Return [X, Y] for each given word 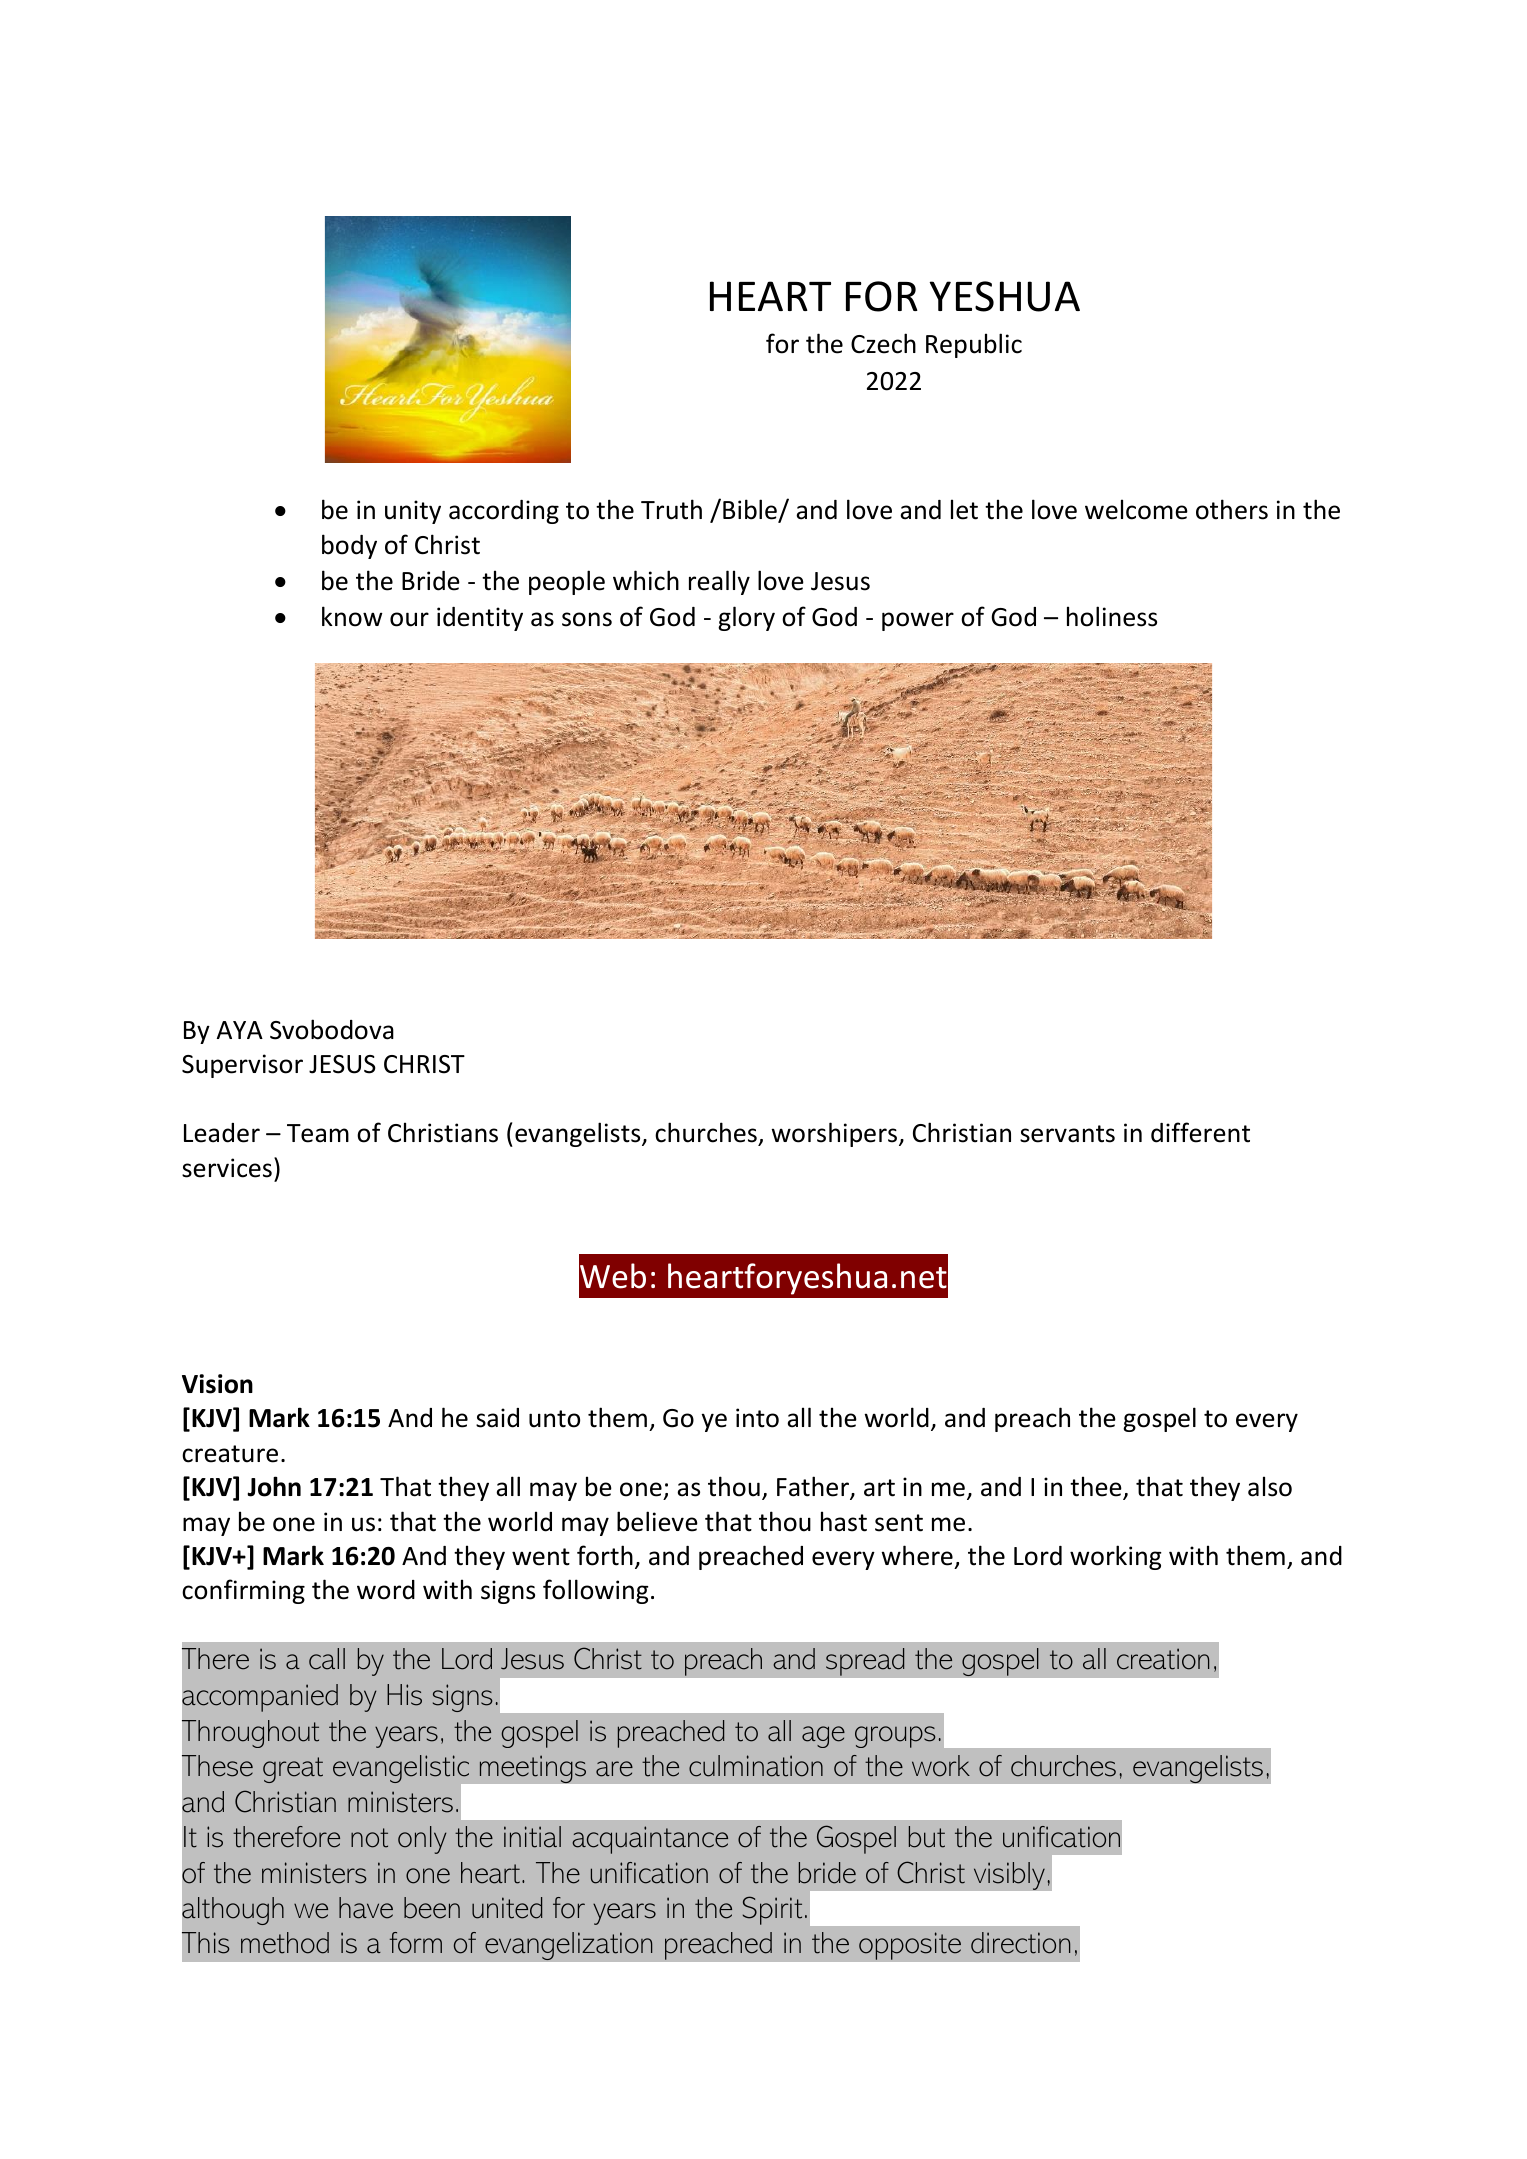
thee [1097, 1487]
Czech [883, 343]
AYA [240, 1030]
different [1200, 1132]
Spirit [772, 1910]
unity [413, 512]
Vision [217, 1384]
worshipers [835, 1134]
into [757, 1418]
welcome [1136, 509]
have [366, 1908]
